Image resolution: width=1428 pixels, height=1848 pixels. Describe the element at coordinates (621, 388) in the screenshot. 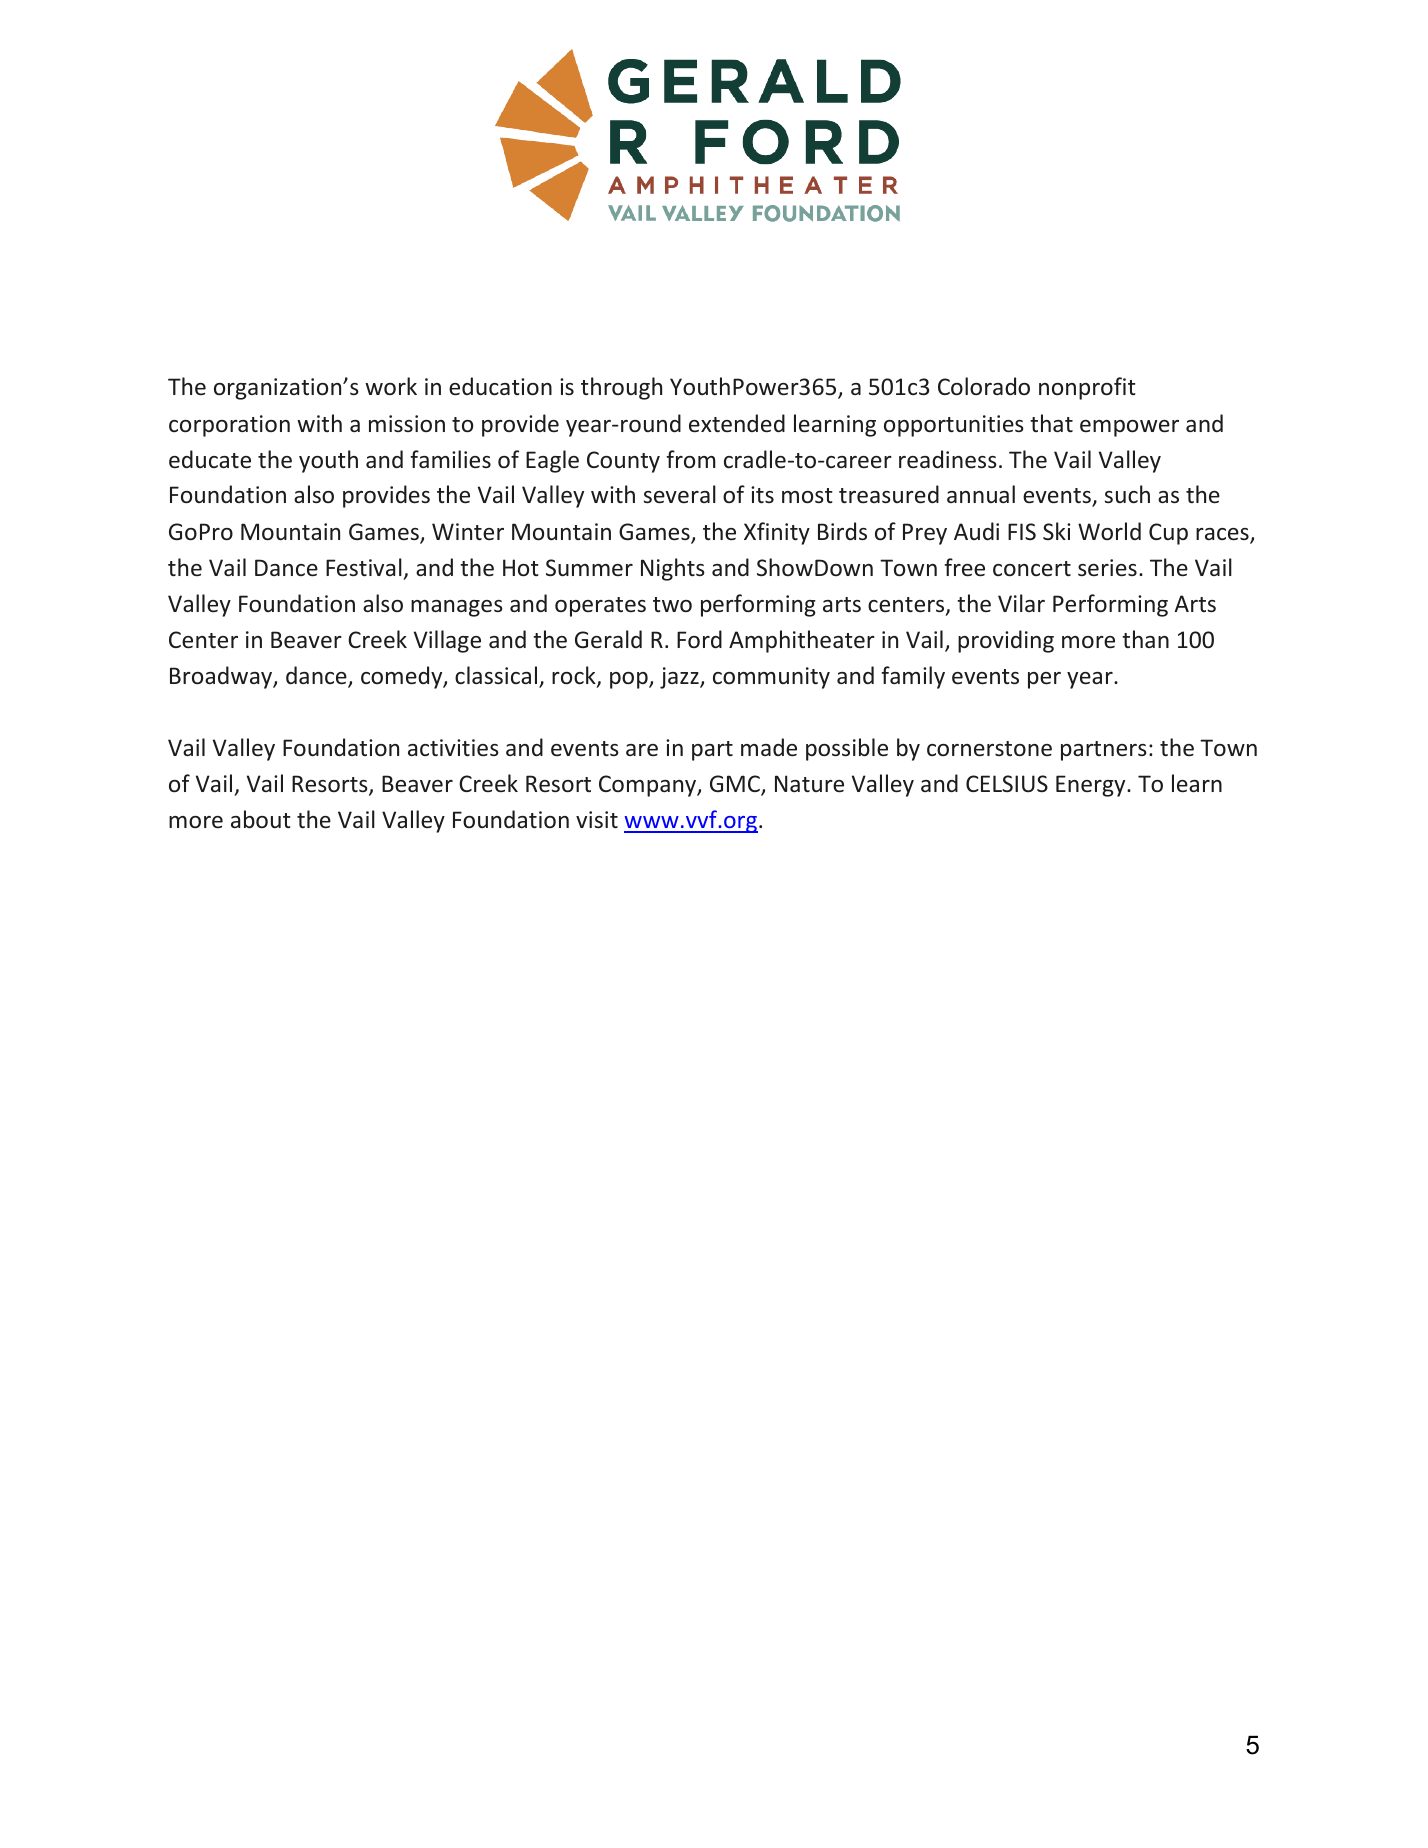

I see `through` at that location.
